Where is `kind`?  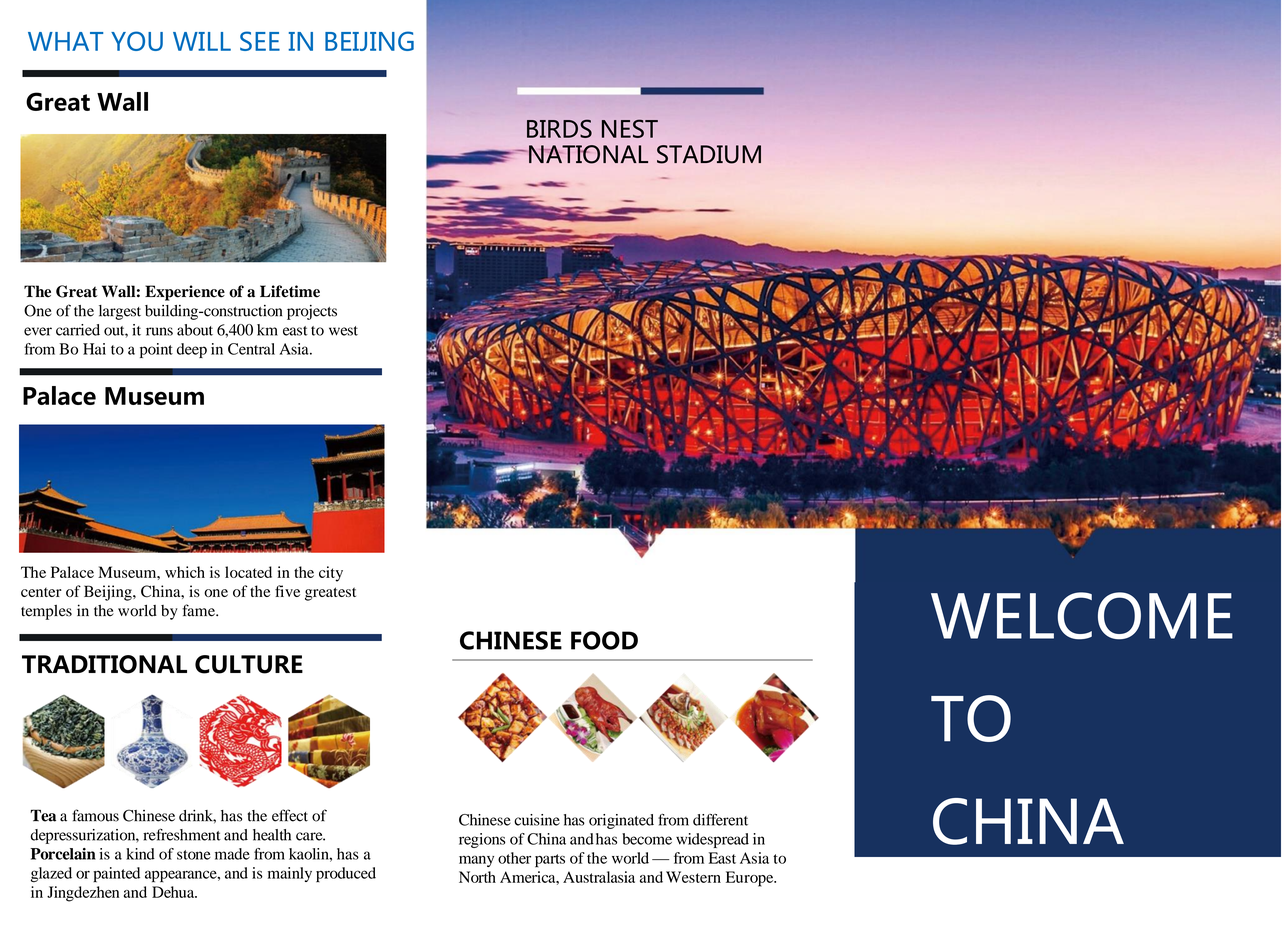
kind is located at coordinates (140, 854).
